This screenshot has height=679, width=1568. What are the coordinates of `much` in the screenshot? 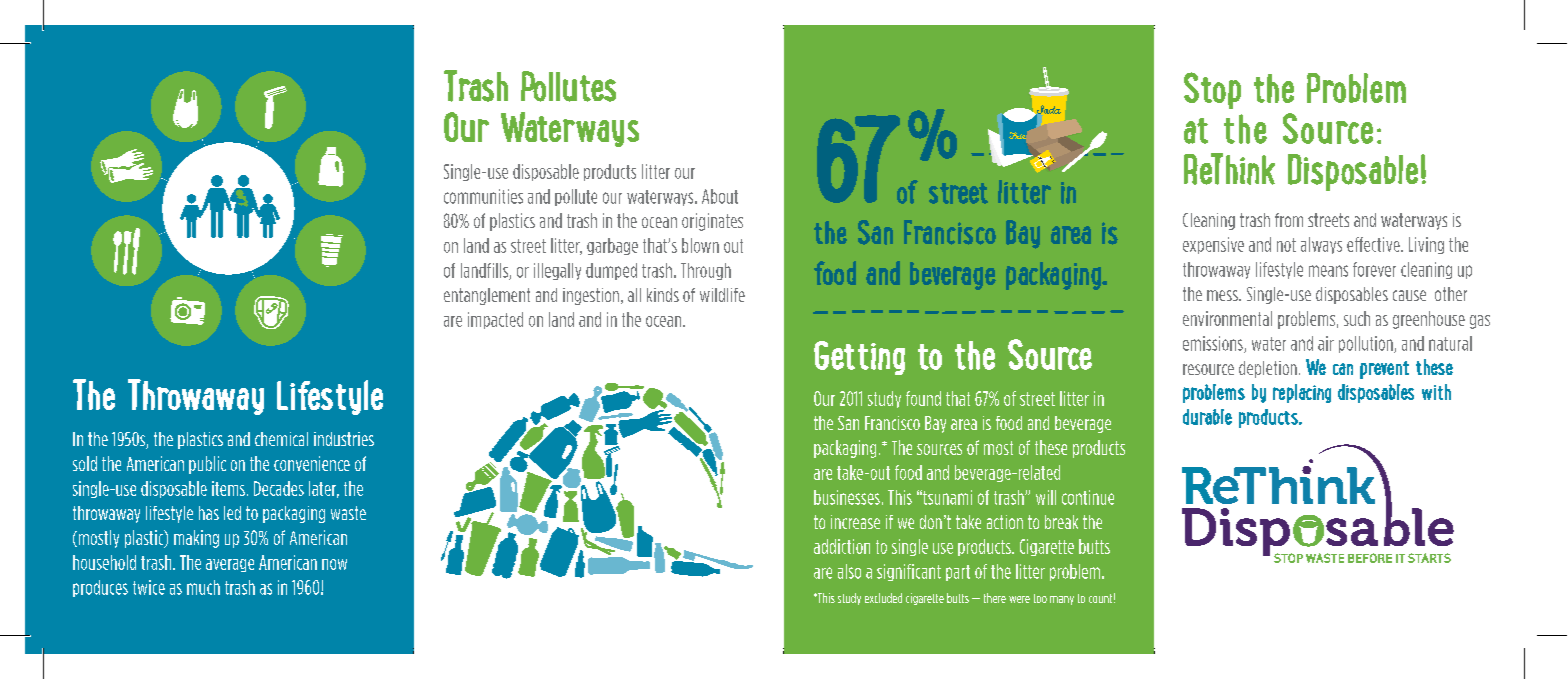 It's located at (203, 587).
